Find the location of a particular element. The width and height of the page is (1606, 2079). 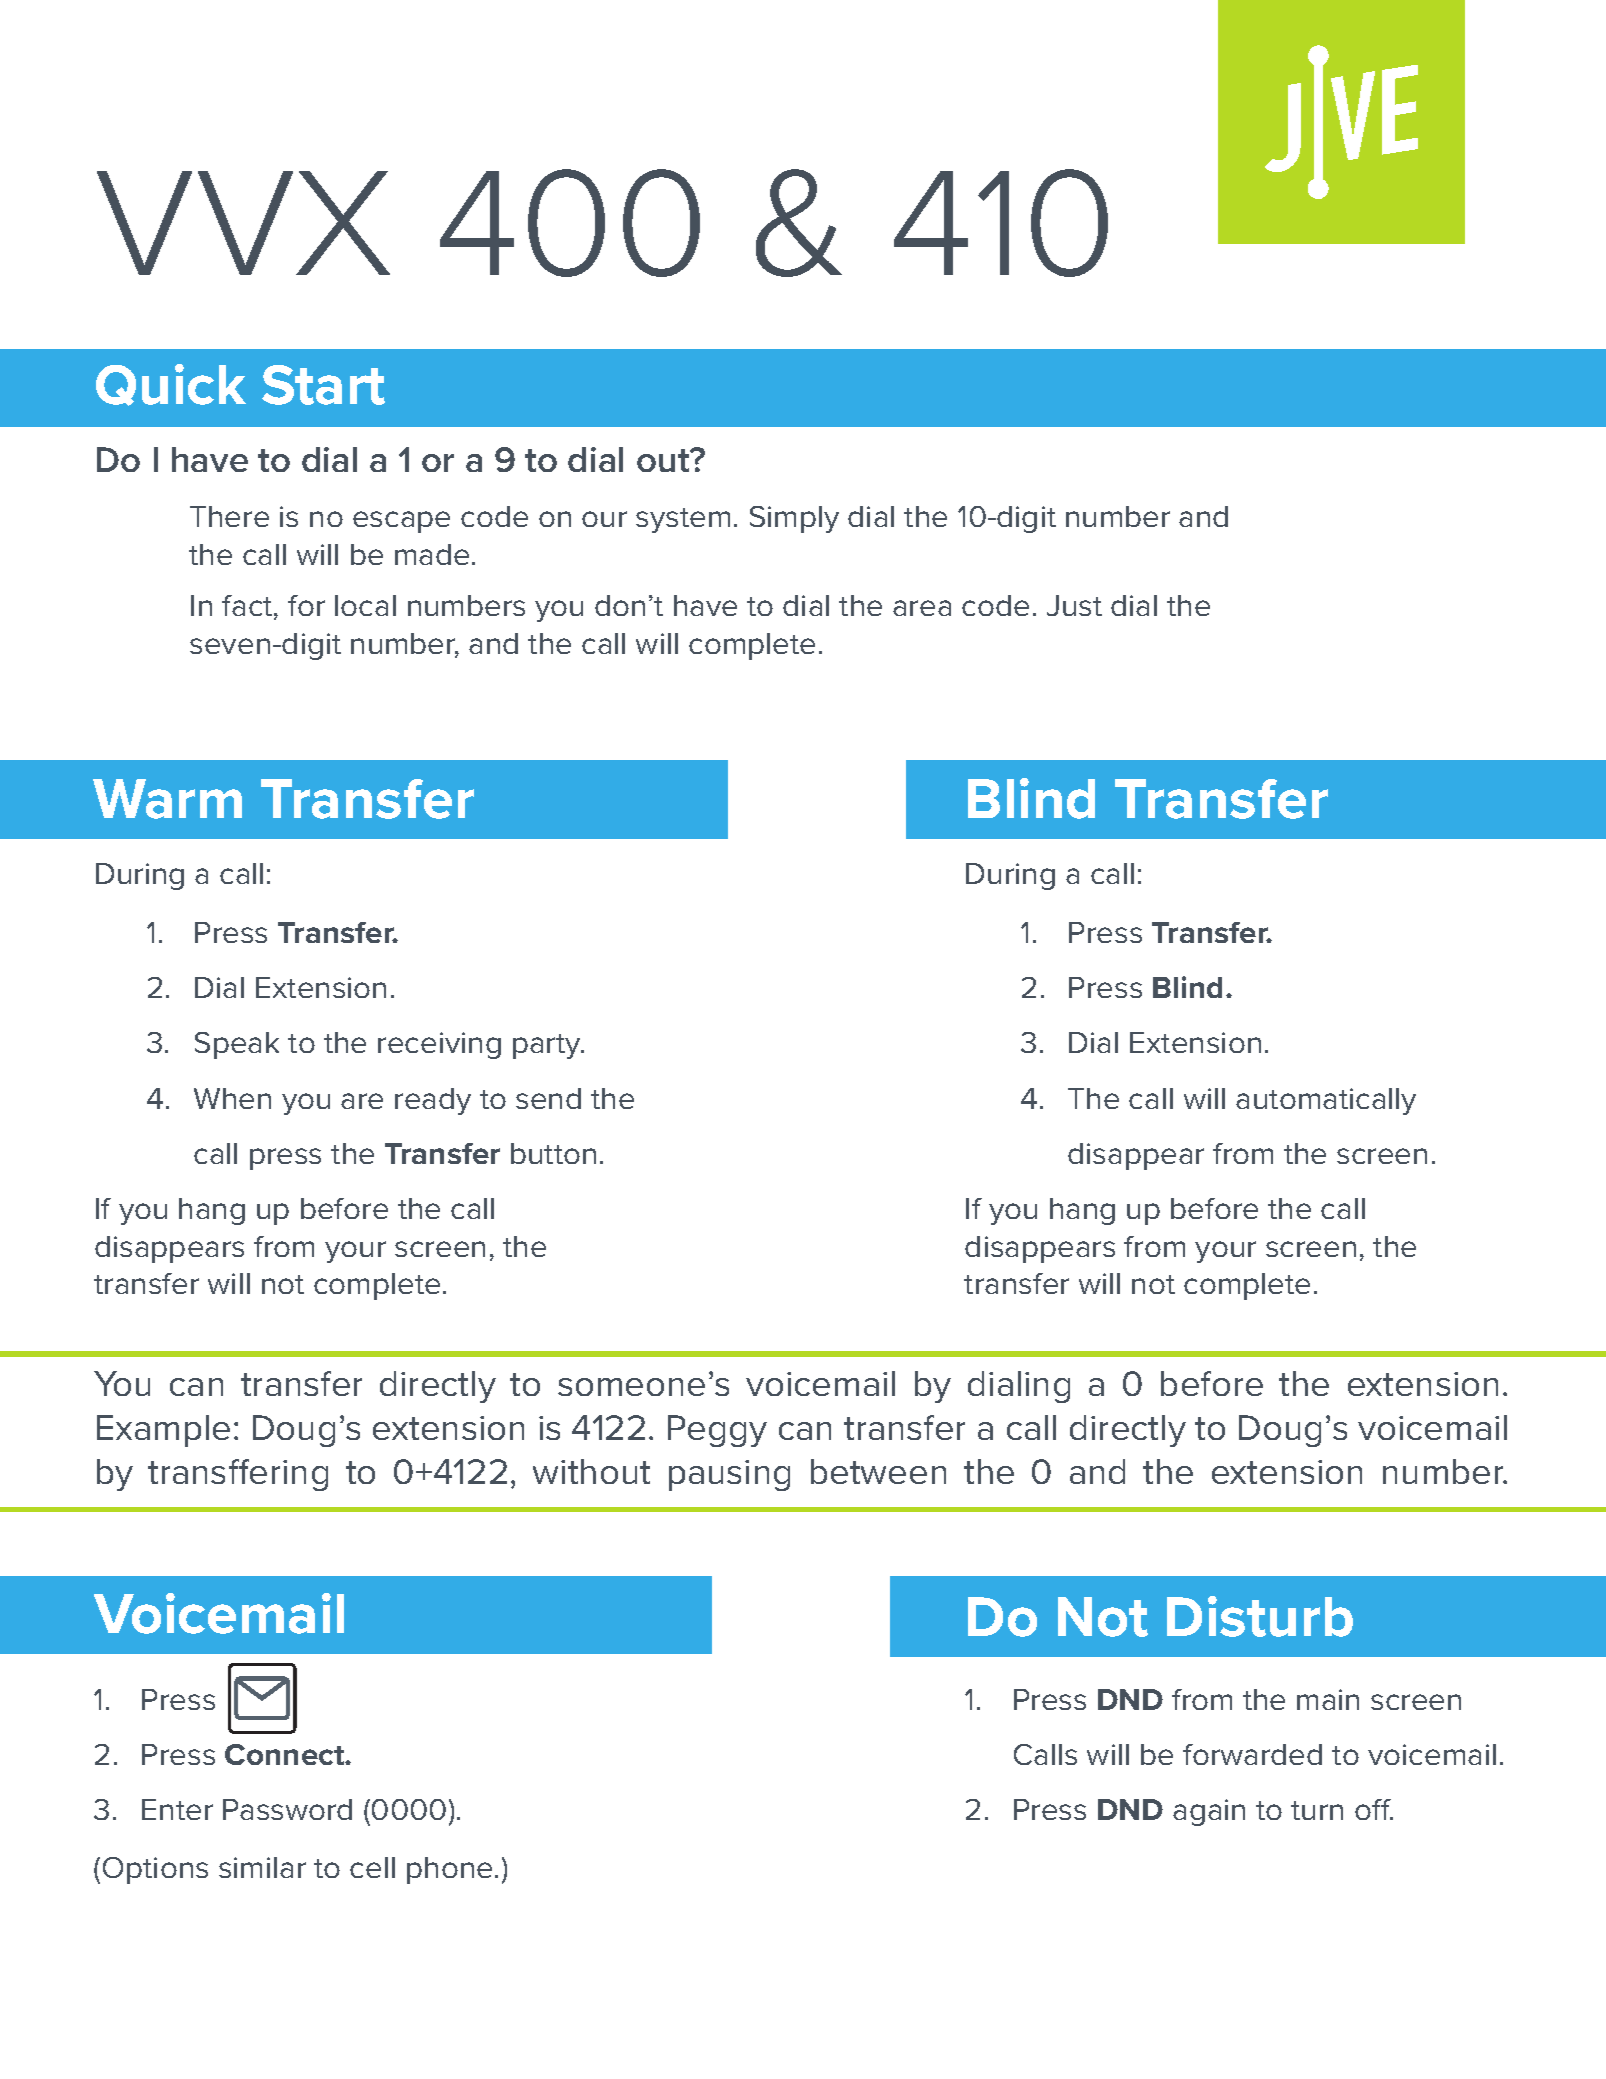

Simply is located at coordinates (794, 519).
